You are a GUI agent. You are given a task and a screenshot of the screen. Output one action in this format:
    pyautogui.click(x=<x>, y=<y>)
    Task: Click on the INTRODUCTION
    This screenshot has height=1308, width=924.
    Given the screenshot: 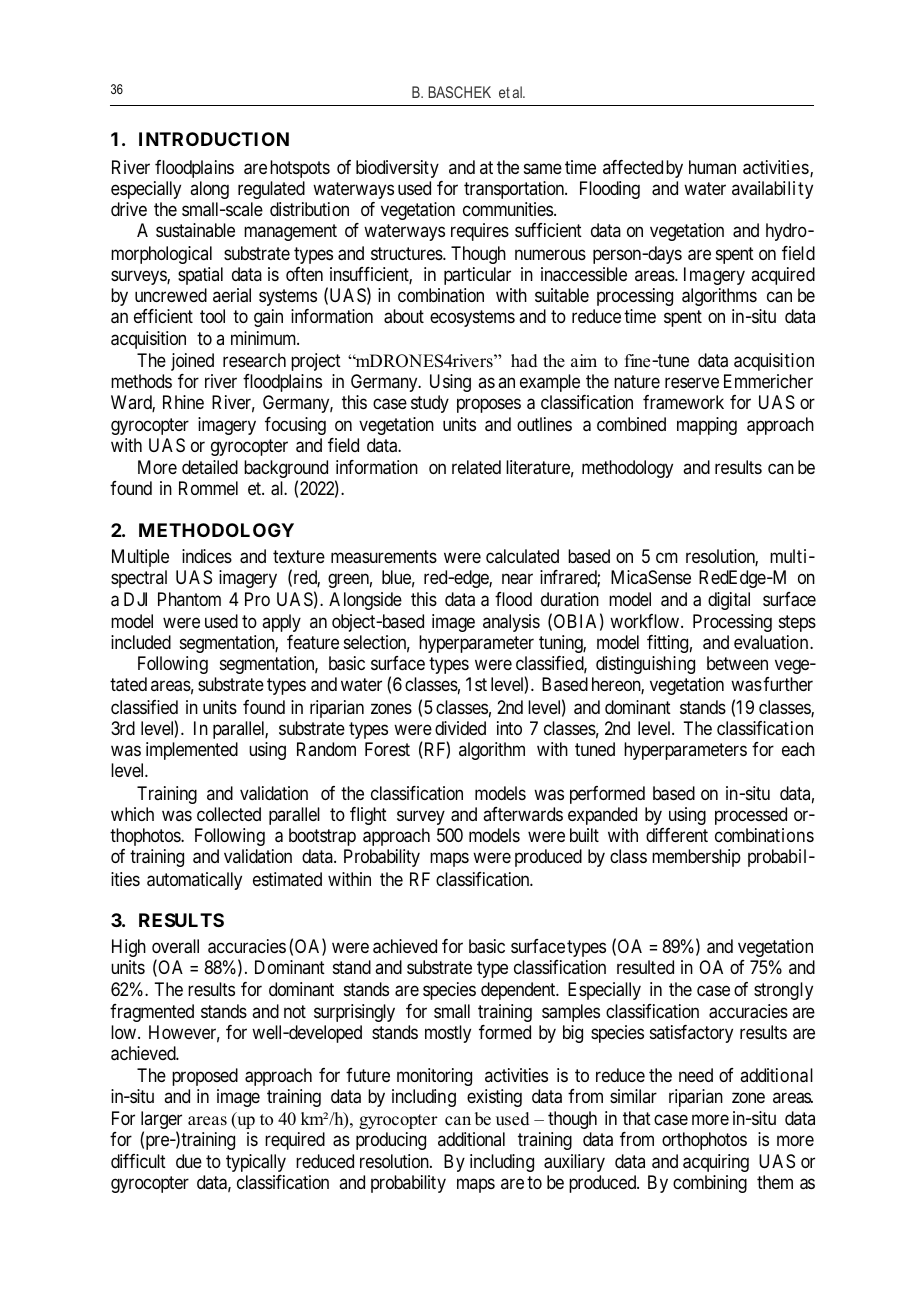 What is the action you would take?
    pyautogui.click(x=214, y=139)
